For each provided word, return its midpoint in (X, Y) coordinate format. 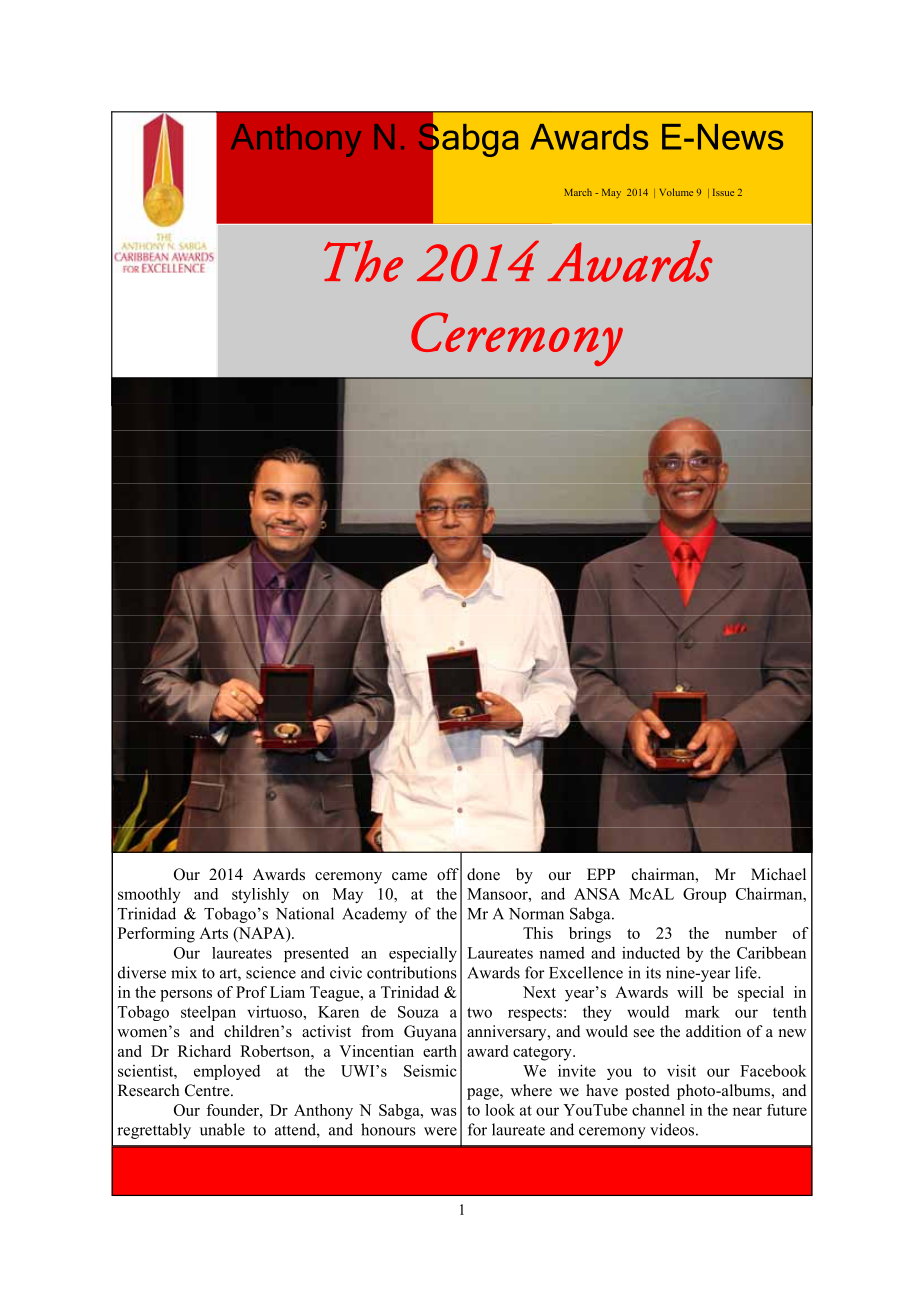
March (578, 192)
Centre (208, 1090)
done (483, 874)
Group (704, 895)
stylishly (260, 895)
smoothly (149, 895)
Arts (213, 933)
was (443, 1112)
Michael (778, 874)
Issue (723, 192)
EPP (601, 874)
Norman (536, 914)
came (409, 876)
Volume (676, 192)
